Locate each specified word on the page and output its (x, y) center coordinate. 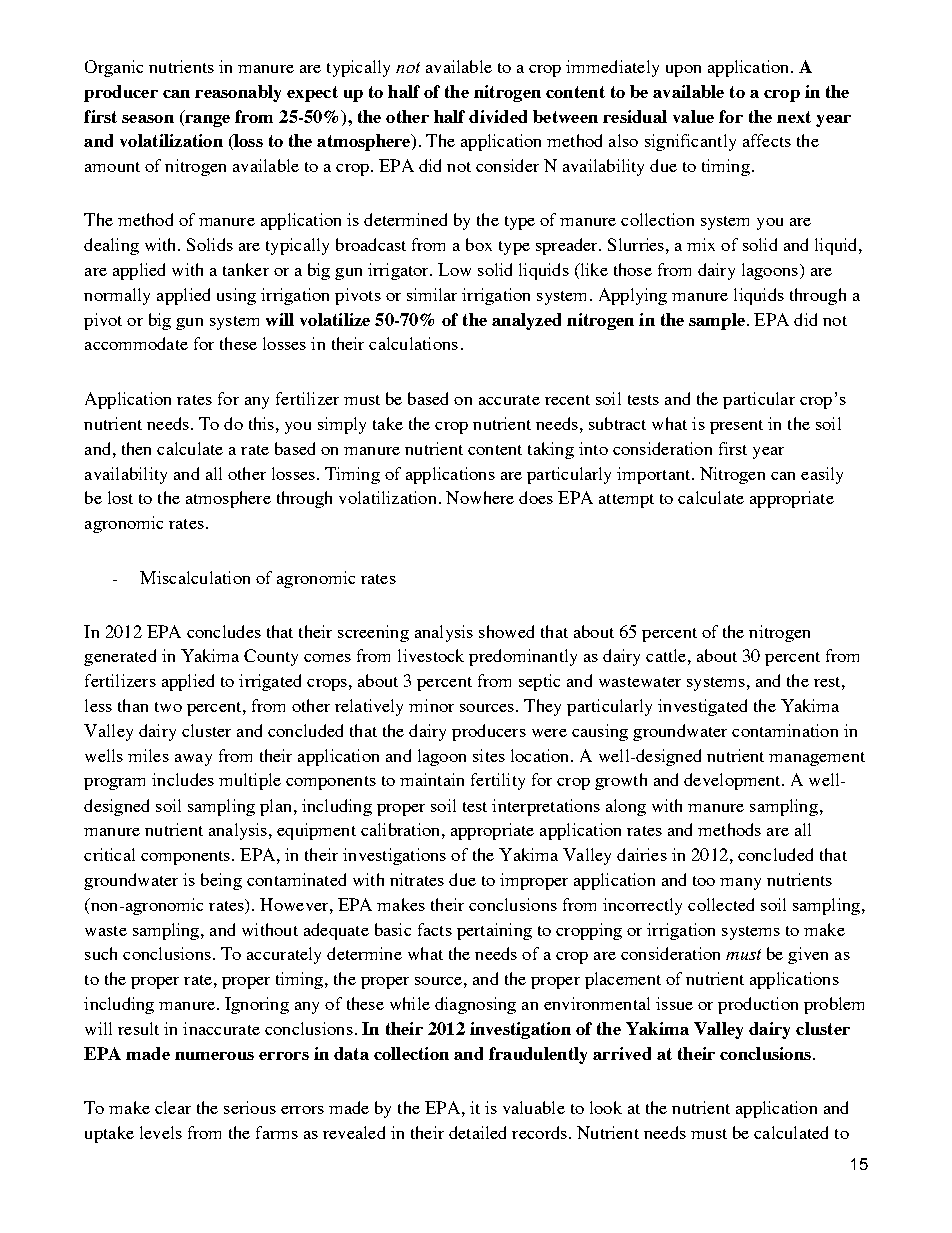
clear (173, 1107)
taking (551, 450)
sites (489, 755)
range (206, 119)
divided (498, 116)
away (193, 760)
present (736, 427)
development (733, 781)
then (136, 448)
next (794, 117)
